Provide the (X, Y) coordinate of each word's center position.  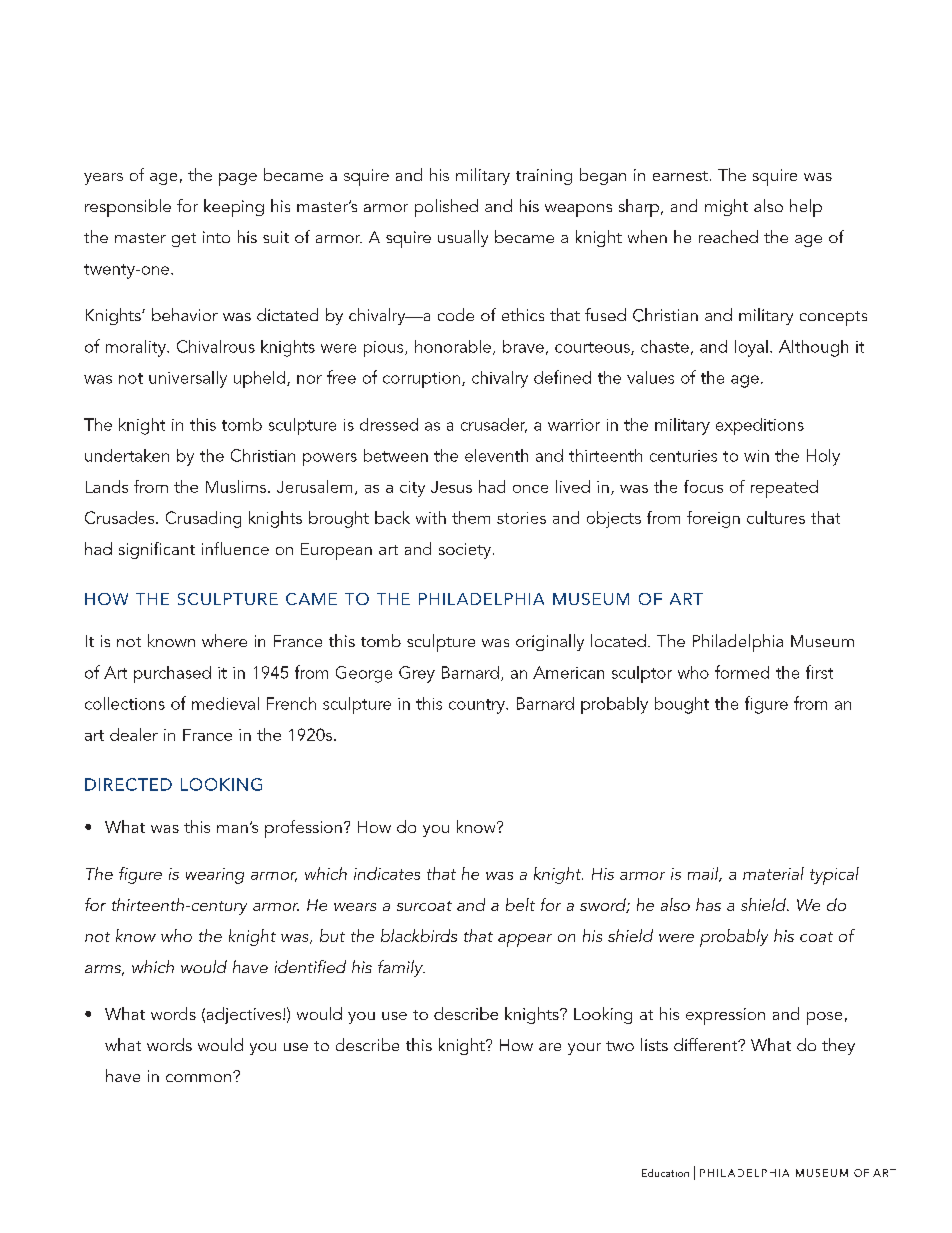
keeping (234, 208)
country (478, 706)
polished (446, 208)
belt (520, 904)
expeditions (760, 426)
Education (665, 1173)
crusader (494, 425)
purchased (172, 674)
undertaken (127, 455)
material (773, 873)
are (550, 1047)
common (200, 1077)
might (726, 207)
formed (742, 672)
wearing (215, 876)
